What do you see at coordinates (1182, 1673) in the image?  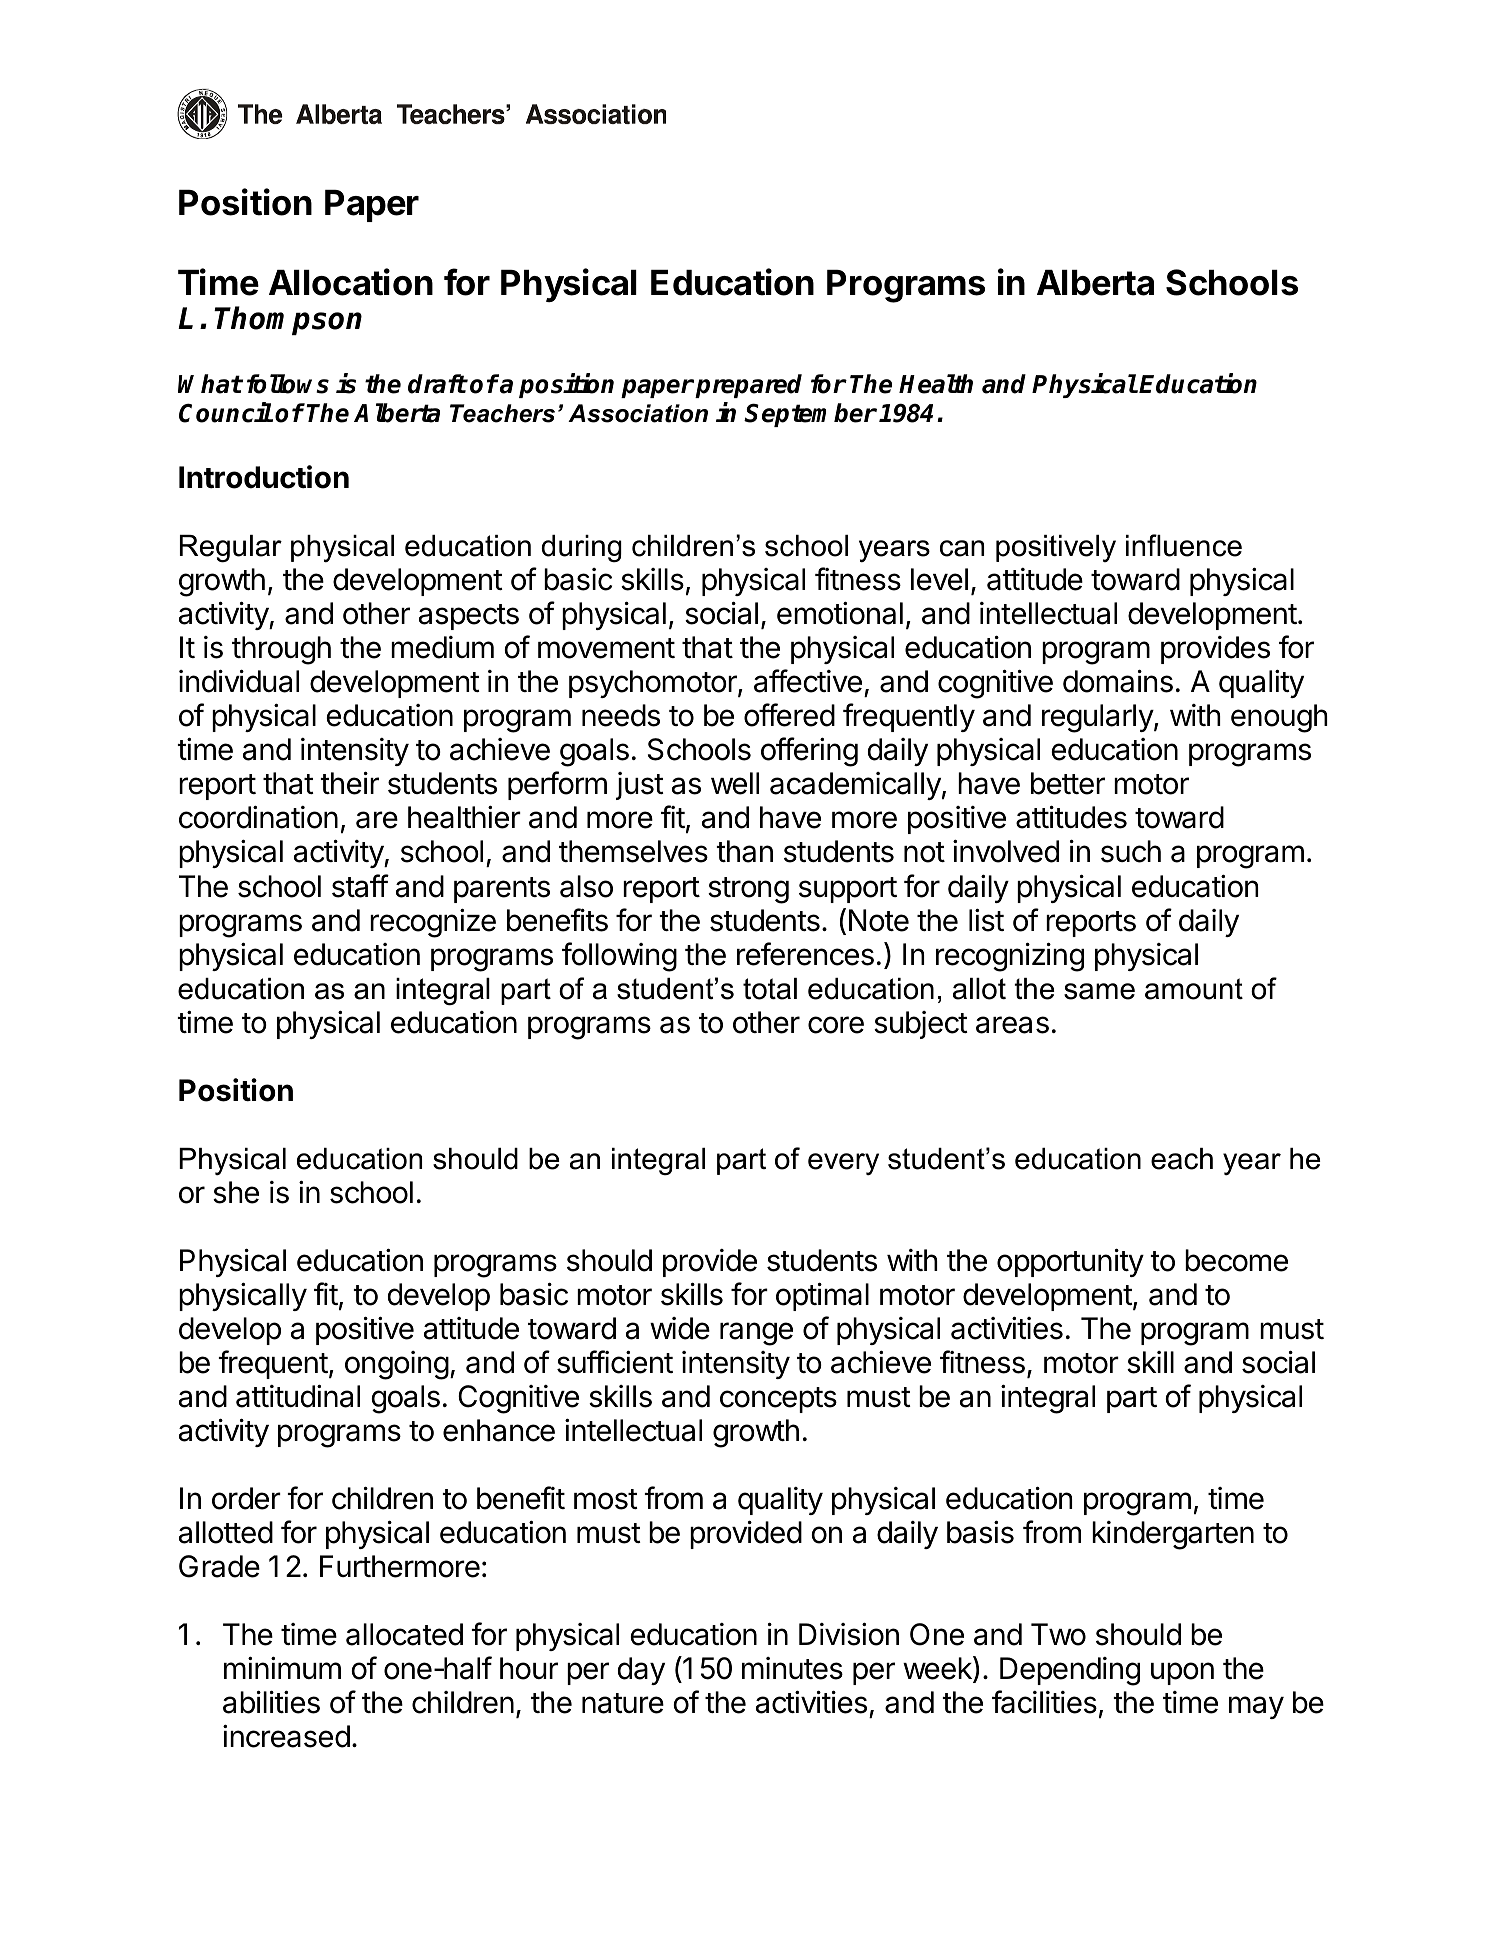 I see `upon` at bounding box center [1182, 1673].
